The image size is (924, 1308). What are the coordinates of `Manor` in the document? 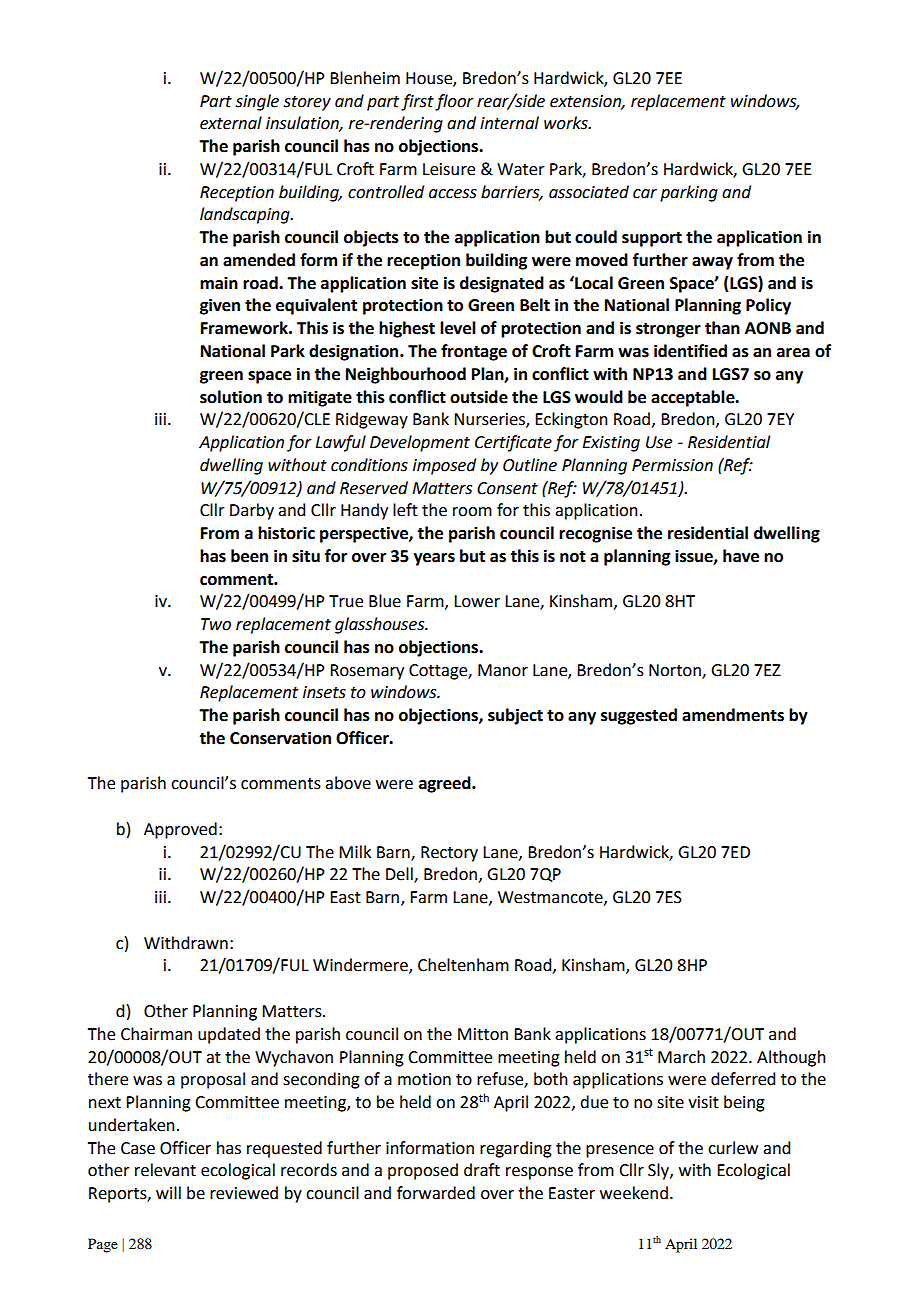 It's located at (503, 670).
